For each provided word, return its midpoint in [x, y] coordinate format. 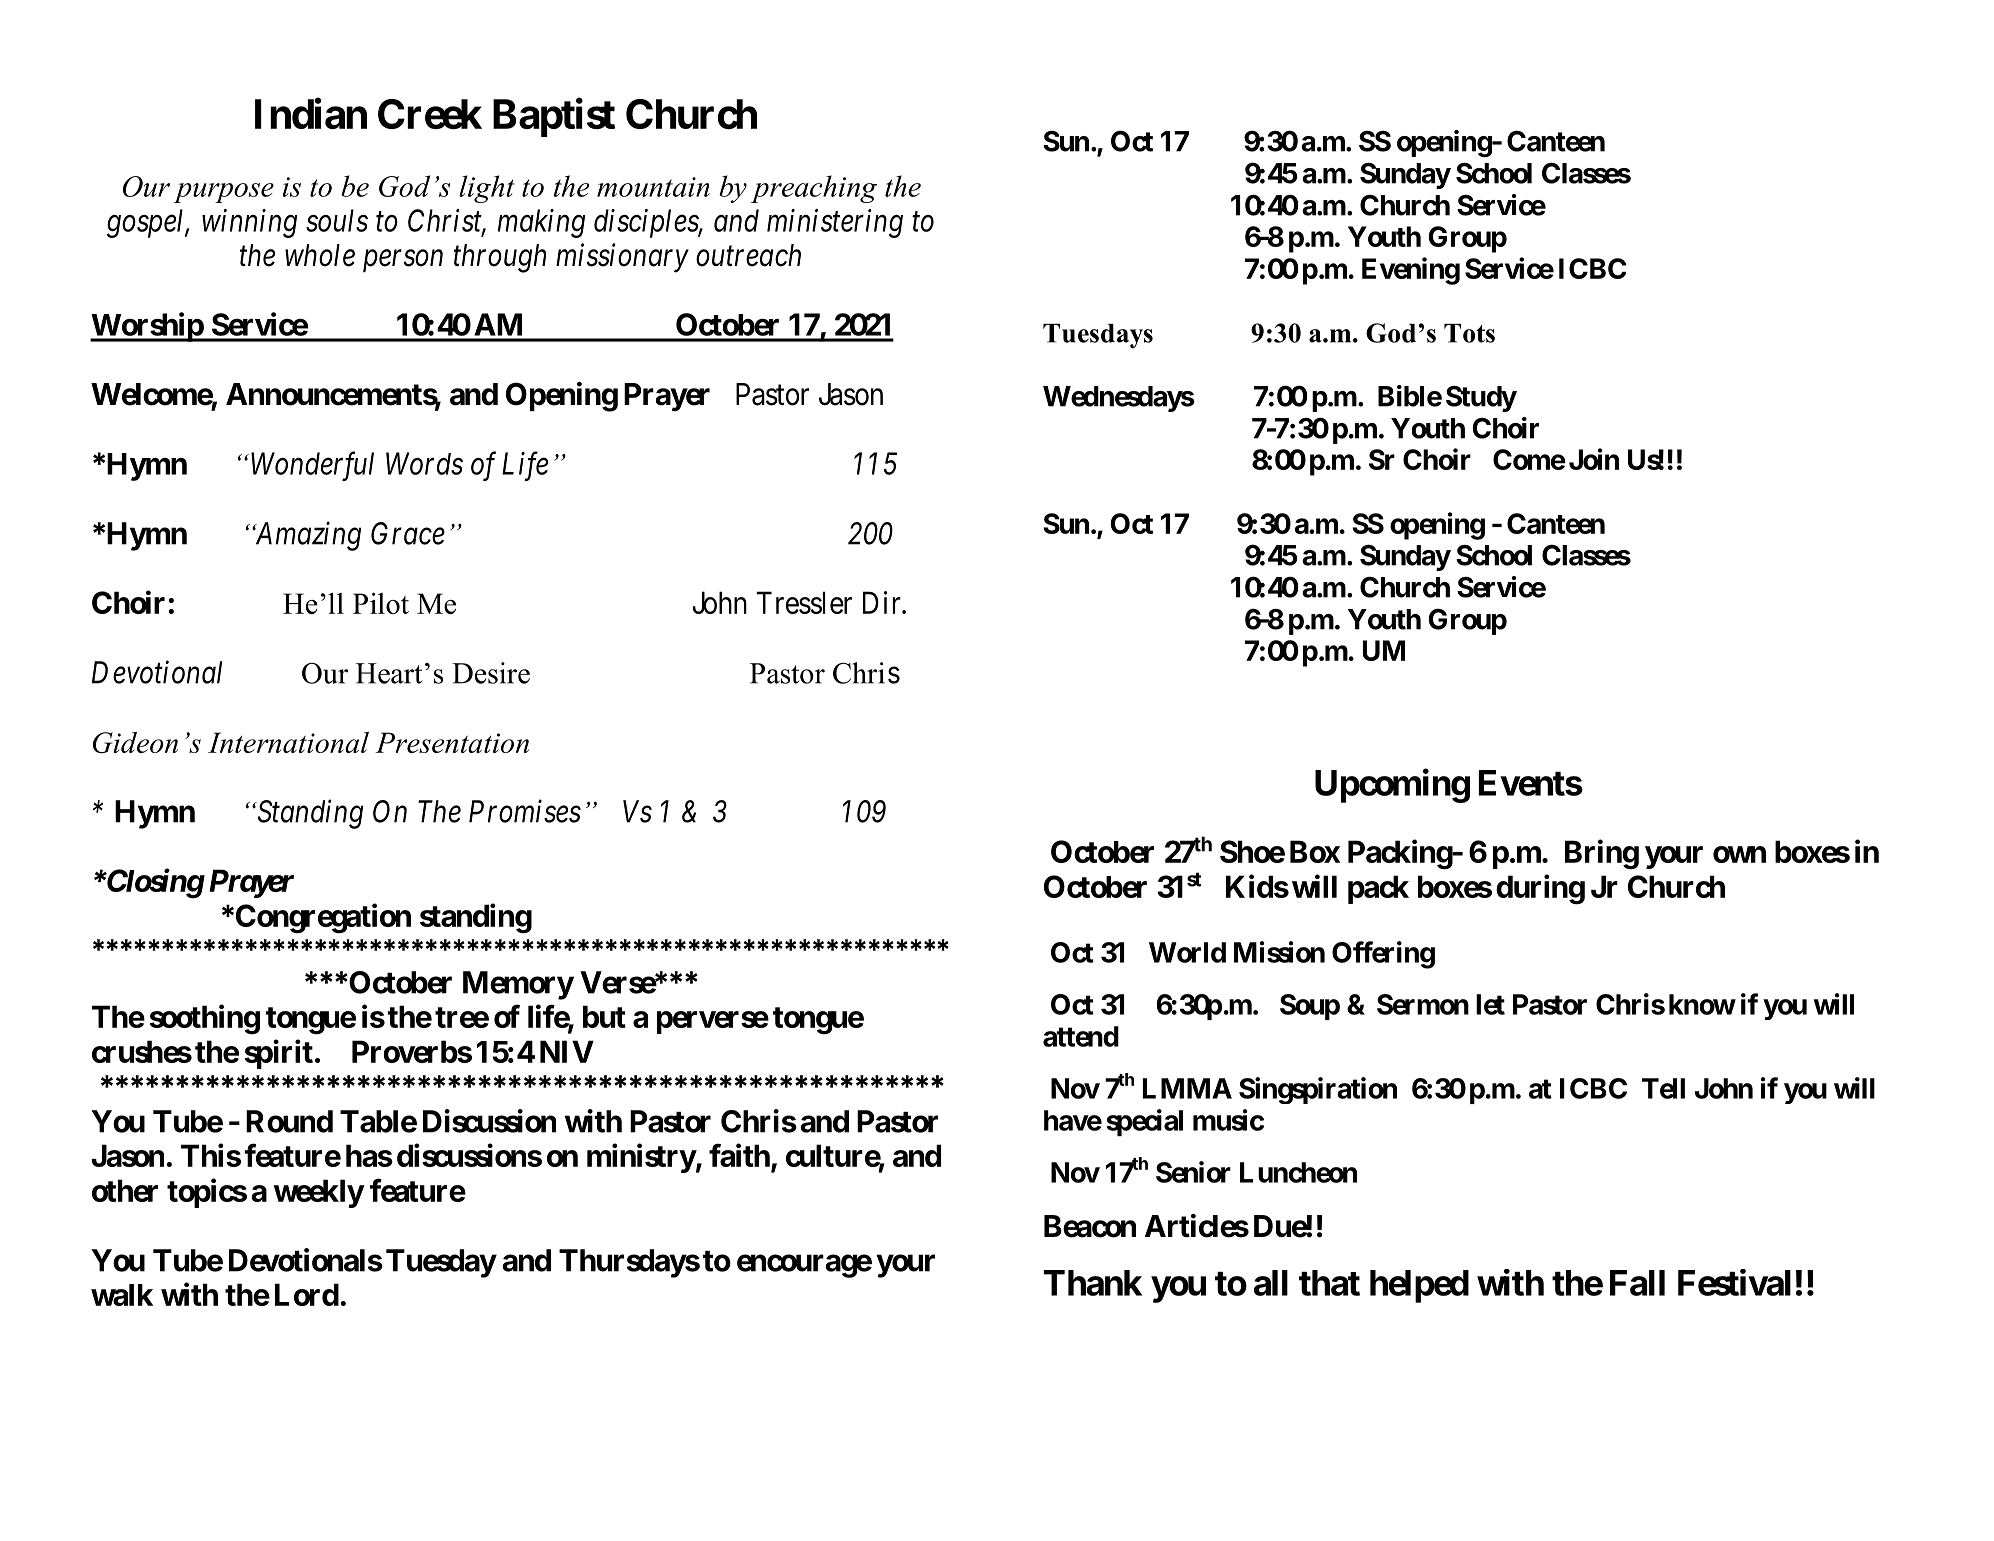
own [1739, 854]
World [1187, 952]
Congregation [323, 918]
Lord [307, 1294]
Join [1594, 459]
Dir [883, 602]
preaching [814, 189]
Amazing [306, 536]
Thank [1092, 1283]
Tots [1469, 333]
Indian [311, 113]
